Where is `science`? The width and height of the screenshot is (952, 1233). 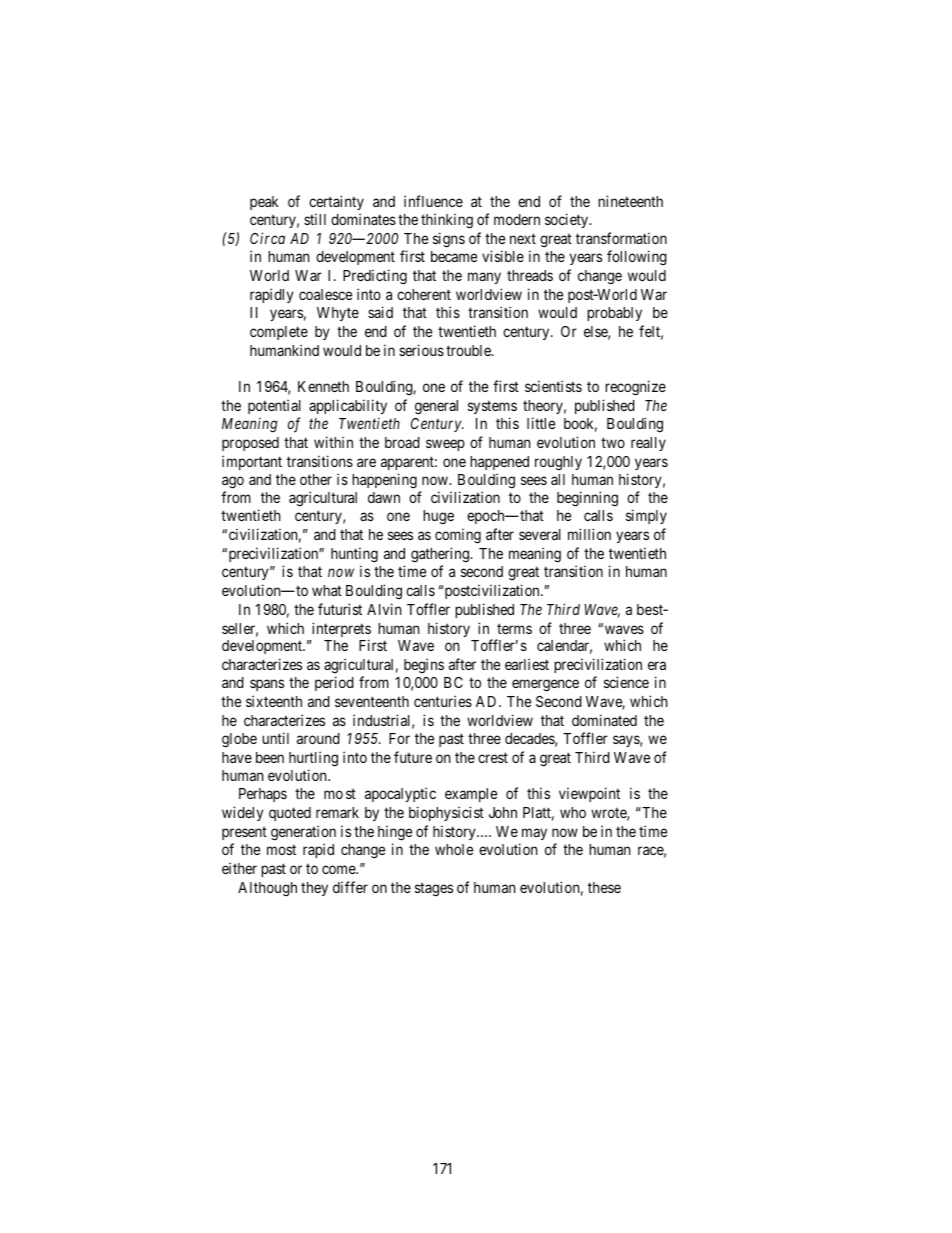 science is located at coordinates (626, 682).
